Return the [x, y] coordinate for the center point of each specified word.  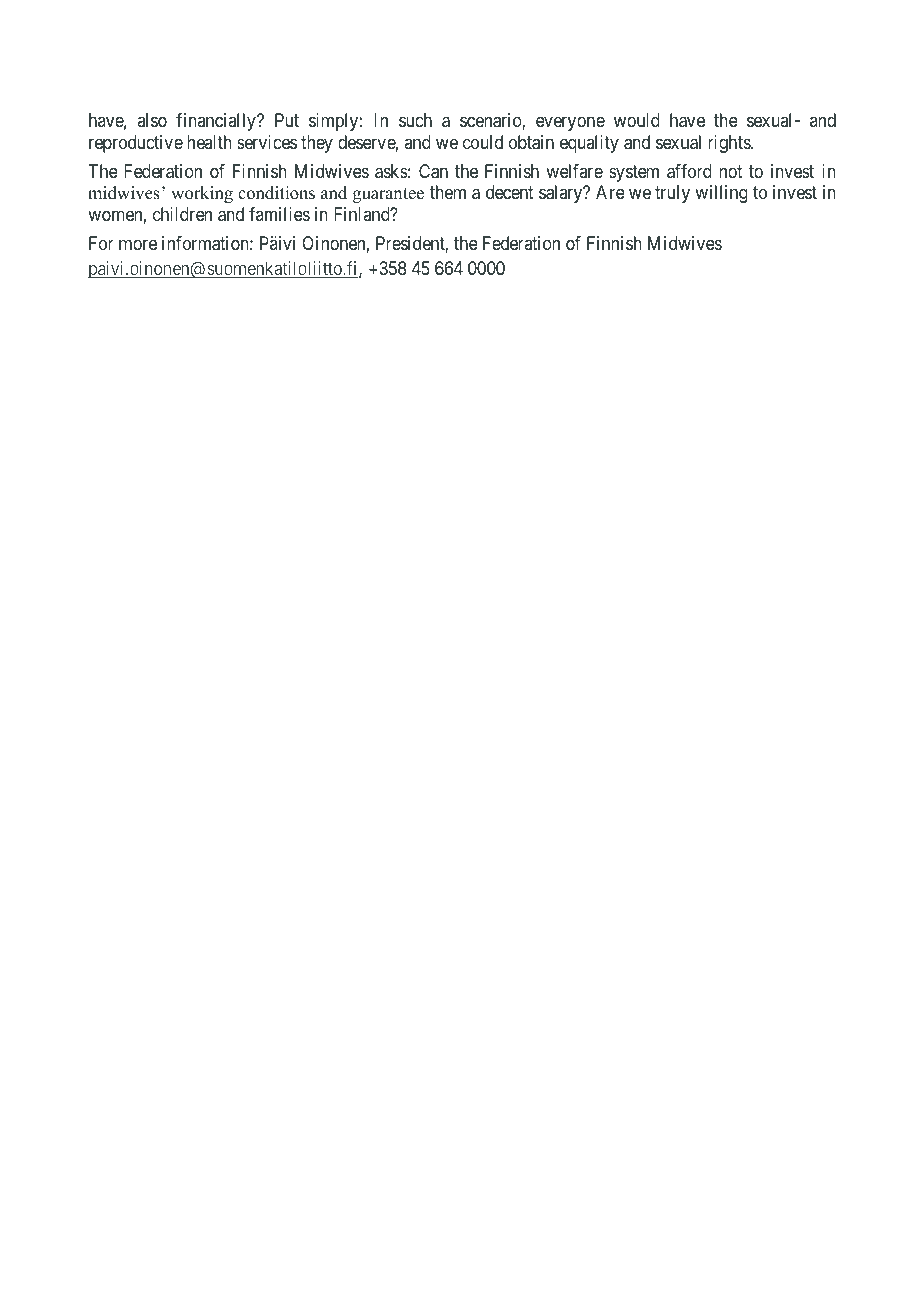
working [202, 194]
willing [721, 194]
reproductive [136, 144]
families [279, 214]
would [637, 120]
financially [217, 122]
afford [689, 171]
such [415, 120]
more [138, 244]
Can [433, 171]
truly [672, 194]
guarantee [388, 195]
